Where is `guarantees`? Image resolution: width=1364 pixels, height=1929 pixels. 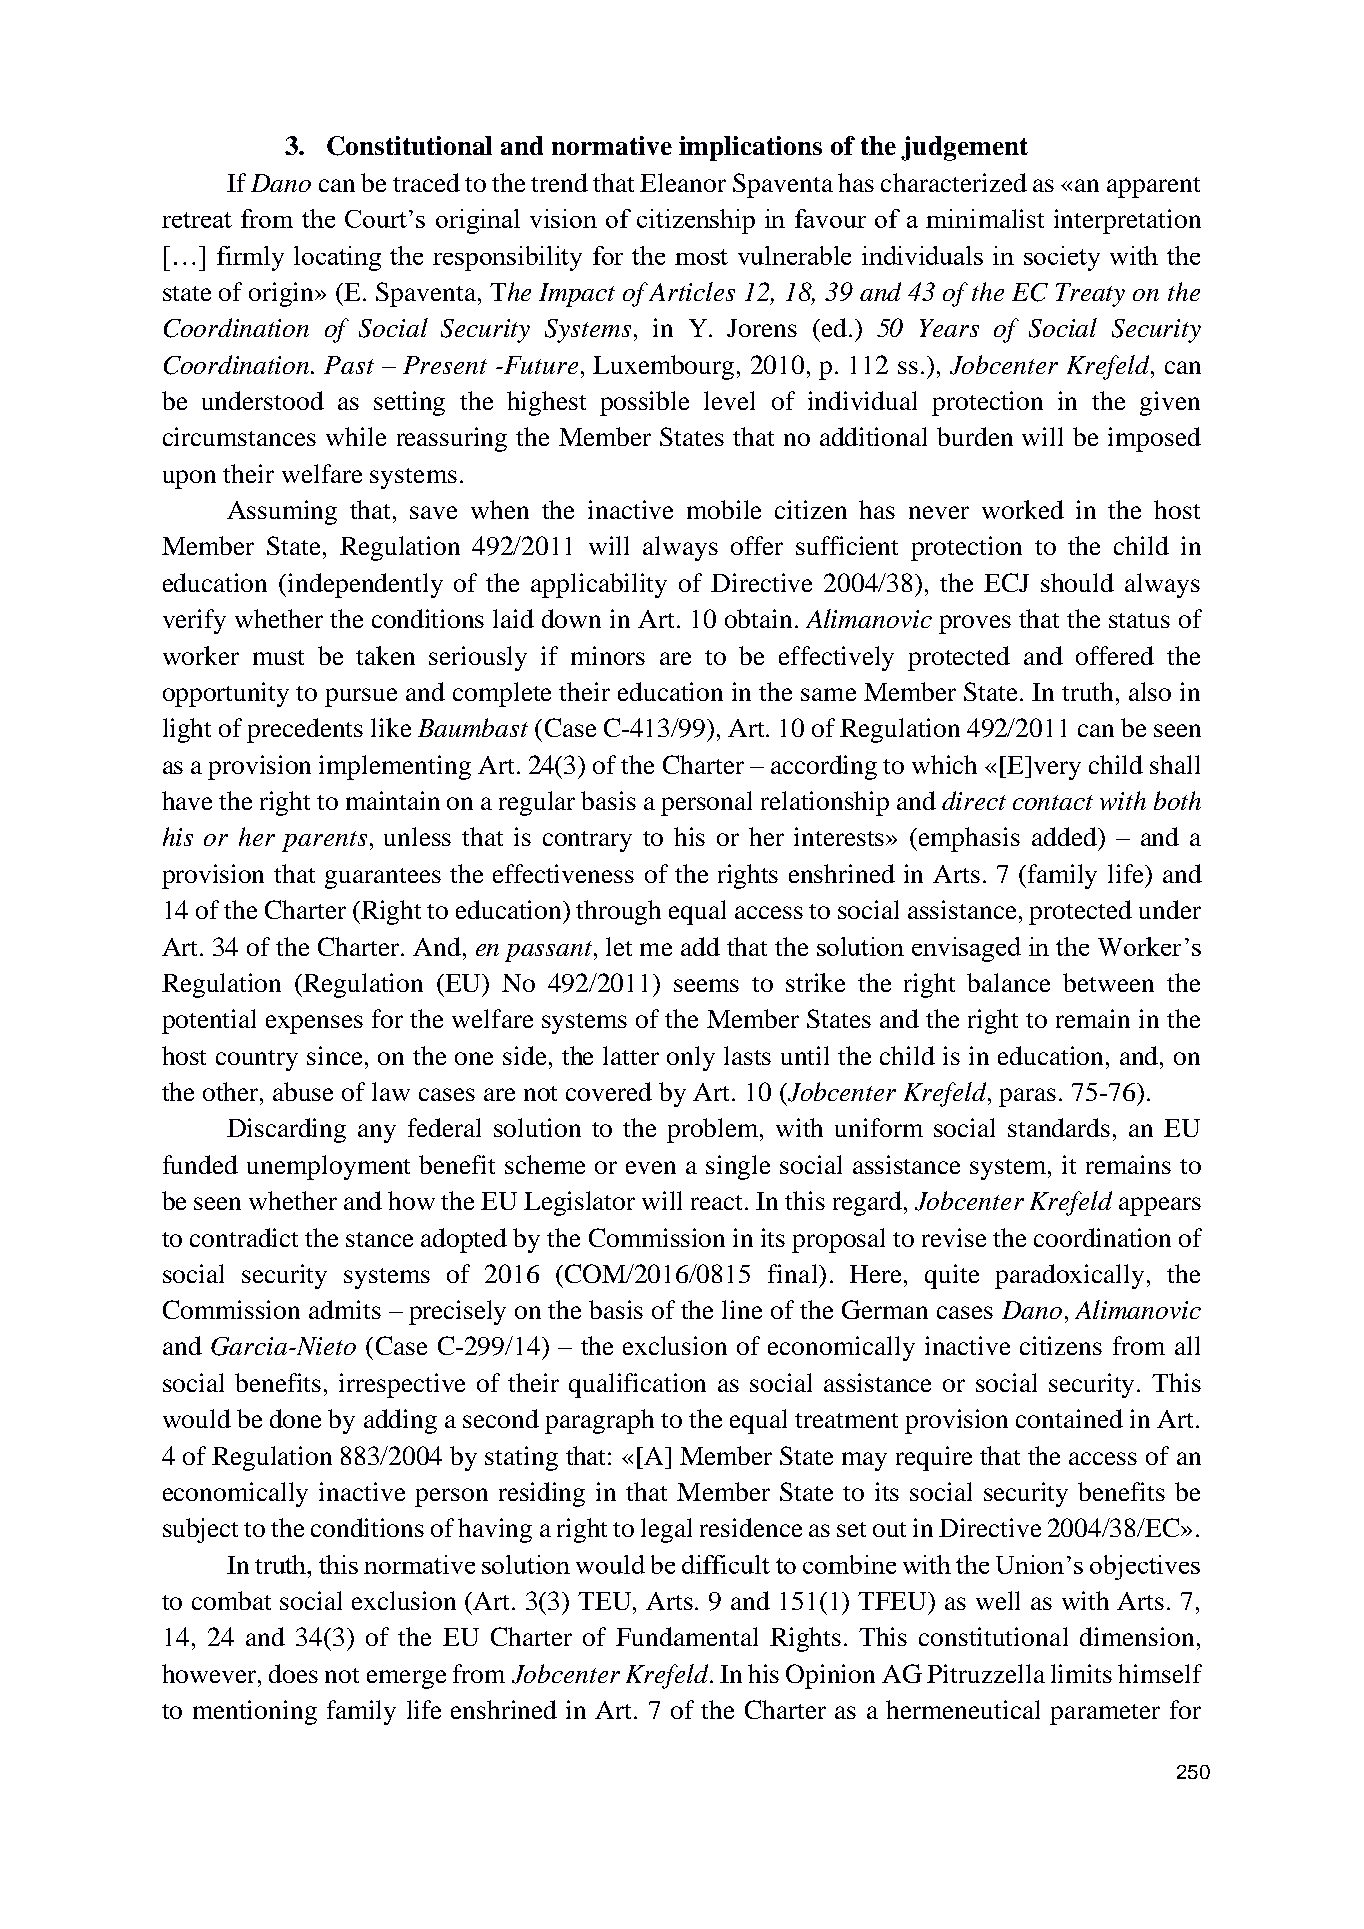
guarantees is located at coordinates (383, 878).
